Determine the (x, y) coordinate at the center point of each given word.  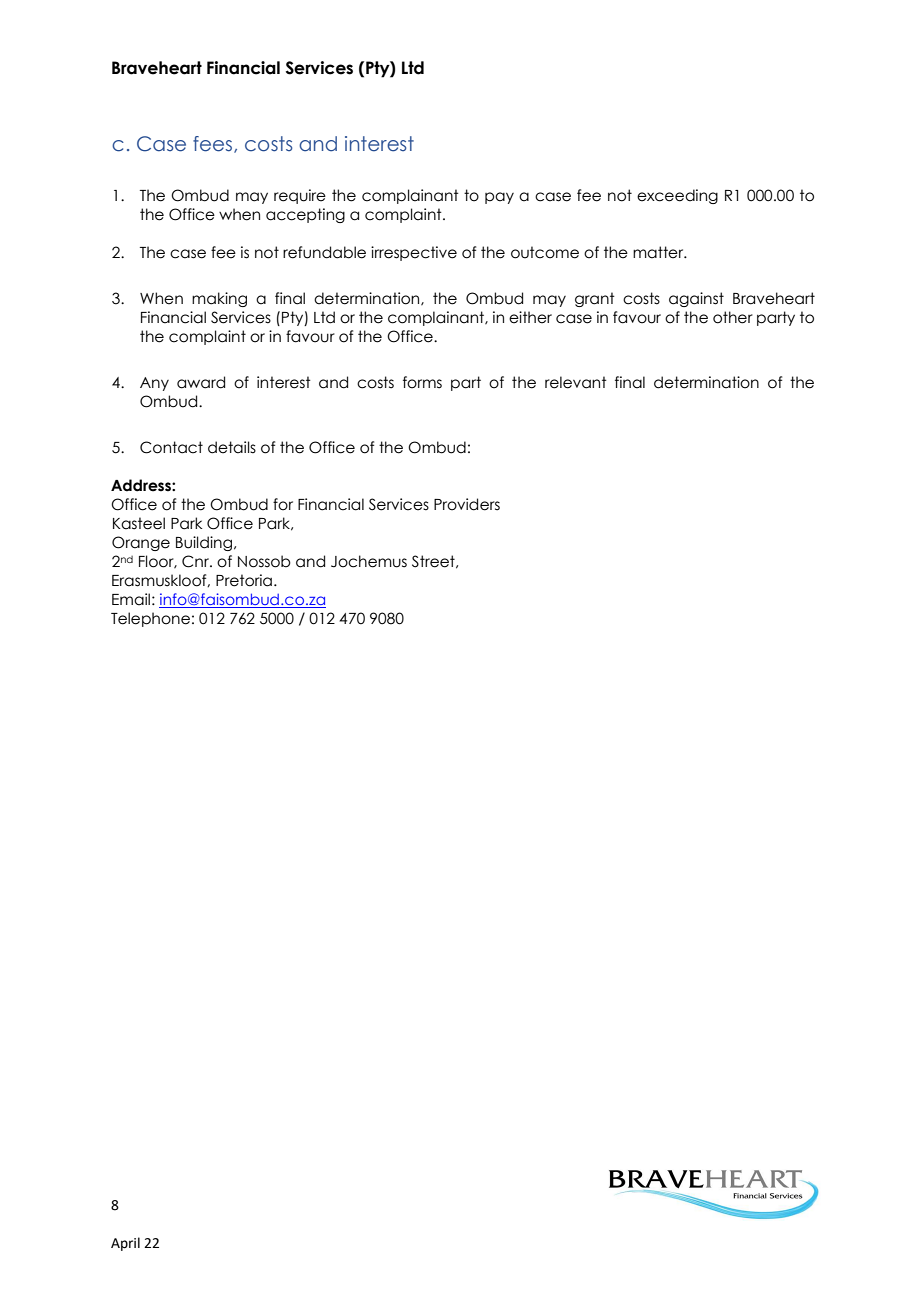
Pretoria (244, 580)
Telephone (150, 619)
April (125, 1244)
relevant (576, 382)
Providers (467, 504)
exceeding (677, 196)
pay (499, 198)
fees (214, 144)
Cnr (197, 561)
